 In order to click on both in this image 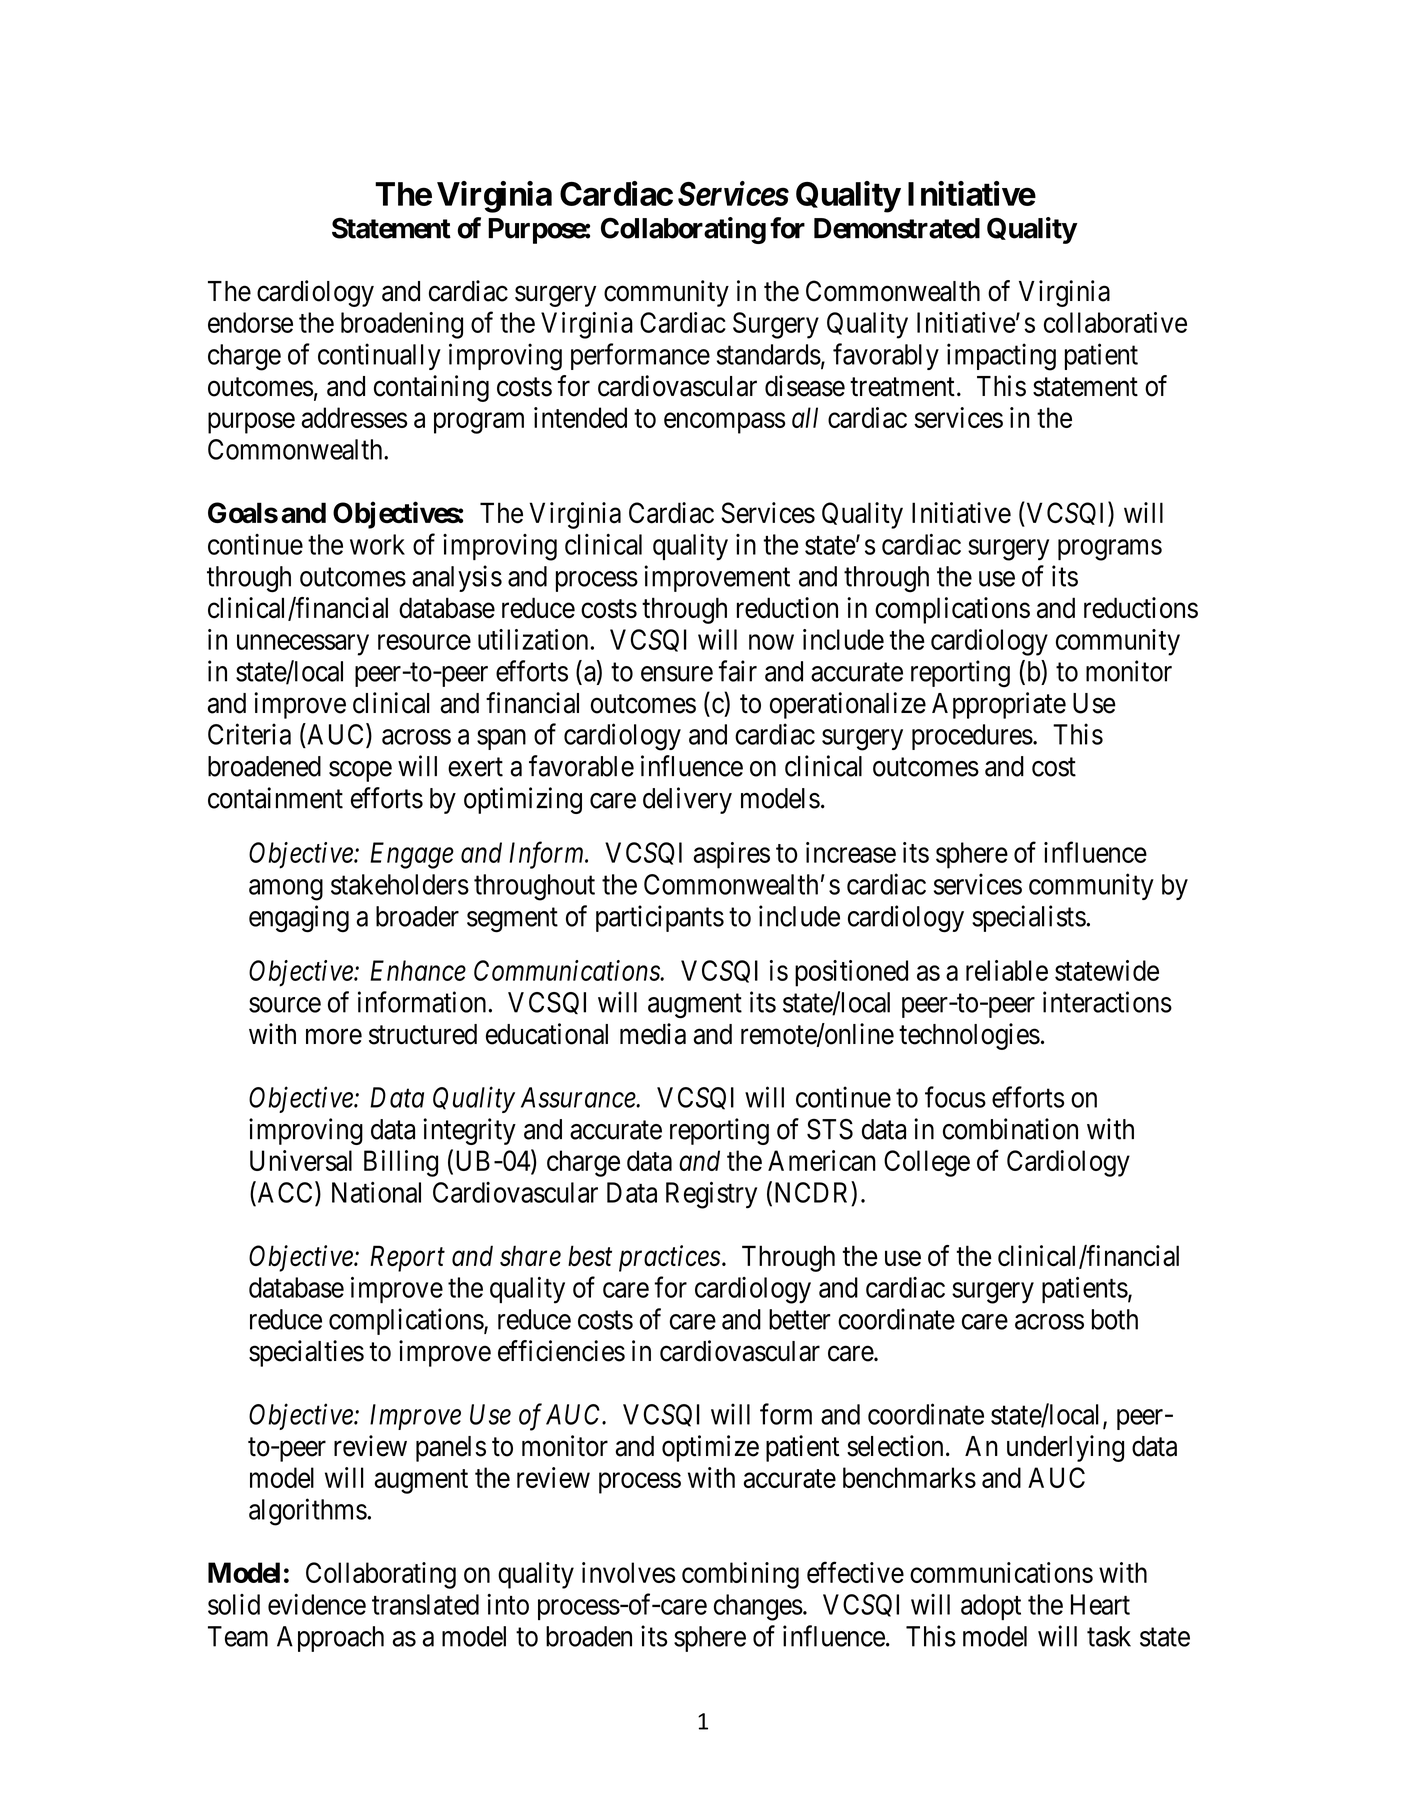, I will do `click(1115, 1319)`.
